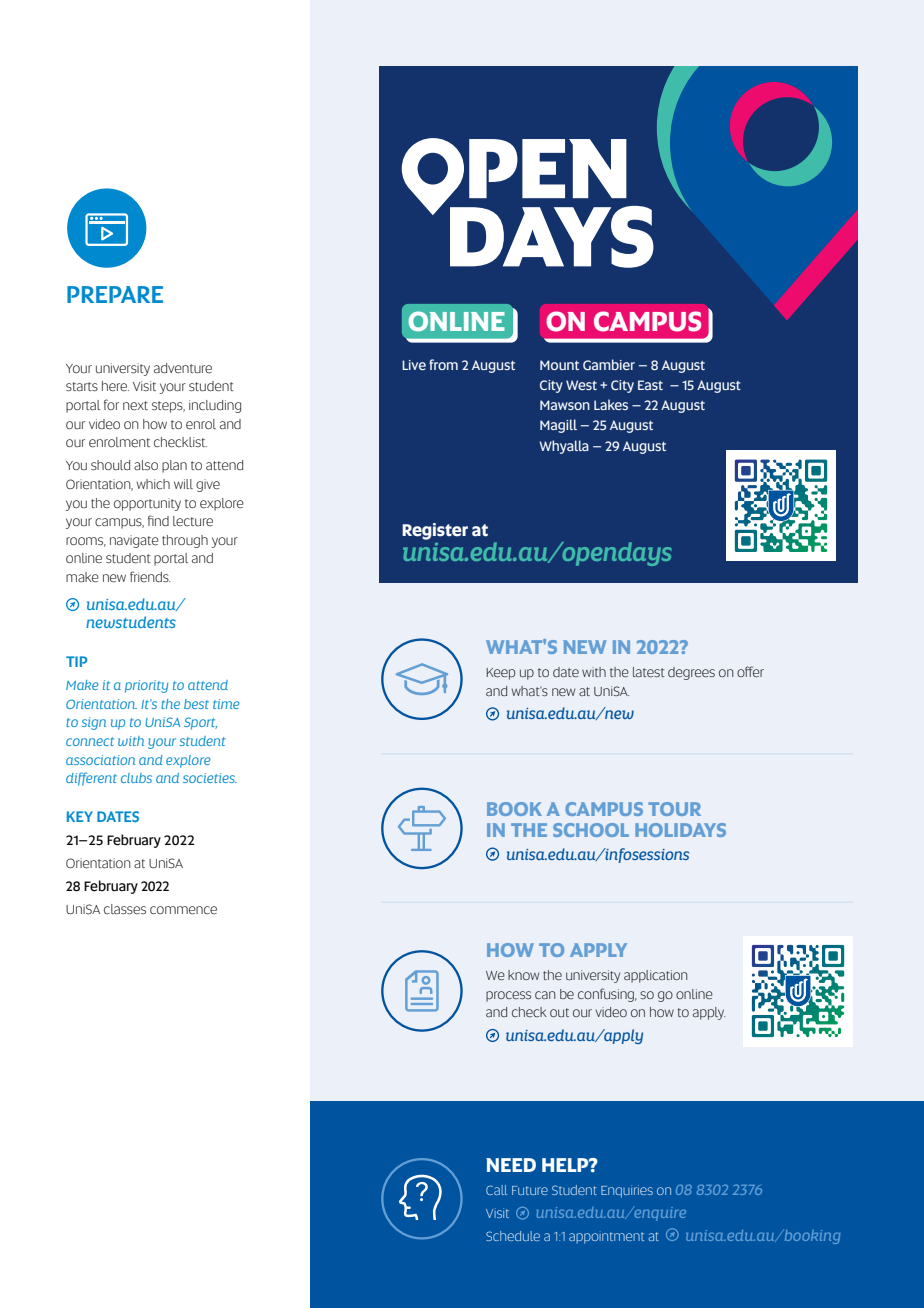 This screenshot has height=1308, width=924. Describe the element at coordinates (500, 674) in the screenshot. I see `Keep` at that location.
